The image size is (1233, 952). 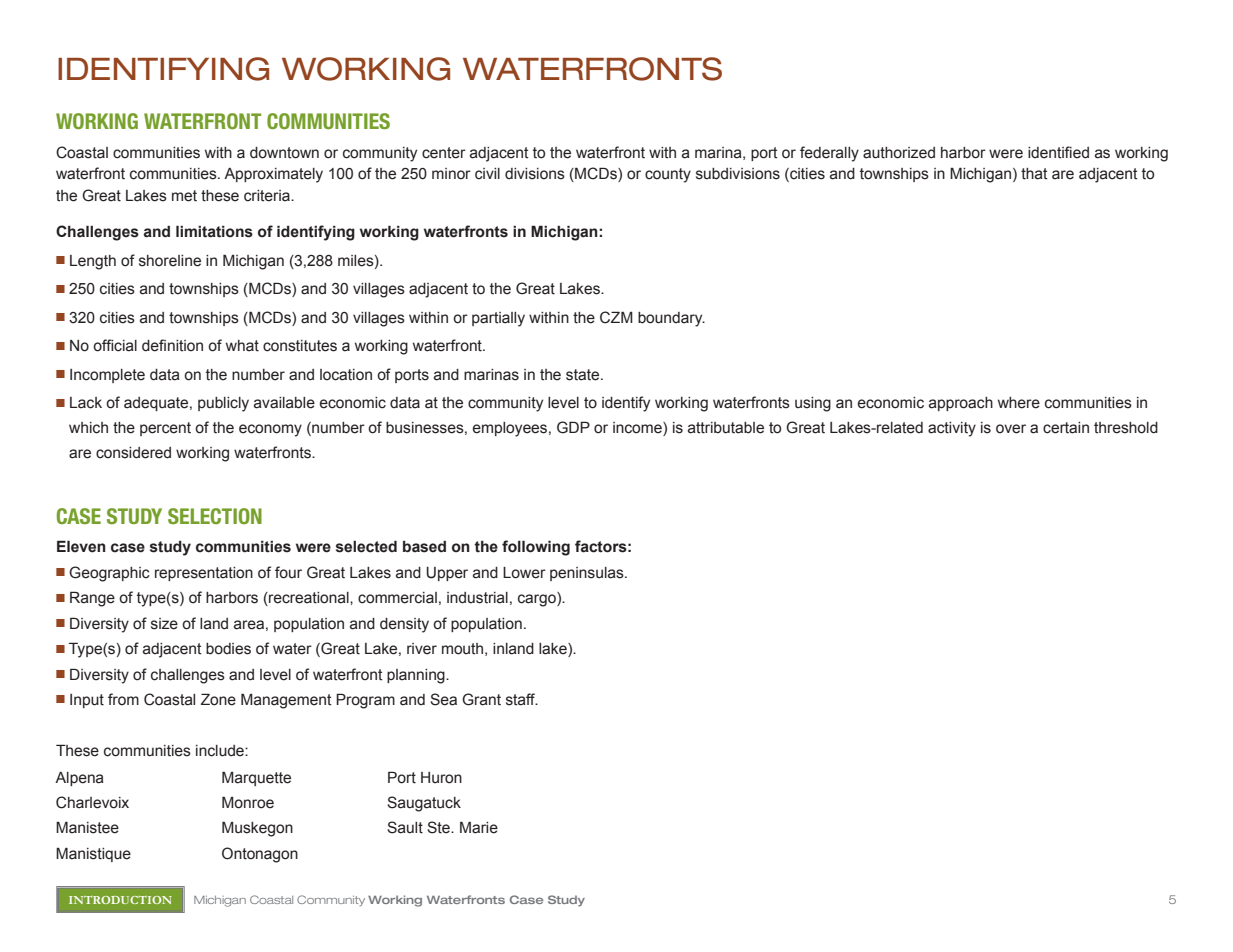 What do you see at coordinates (120, 900) in the image?
I see `Introduction` at bounding box center [120, 900].
